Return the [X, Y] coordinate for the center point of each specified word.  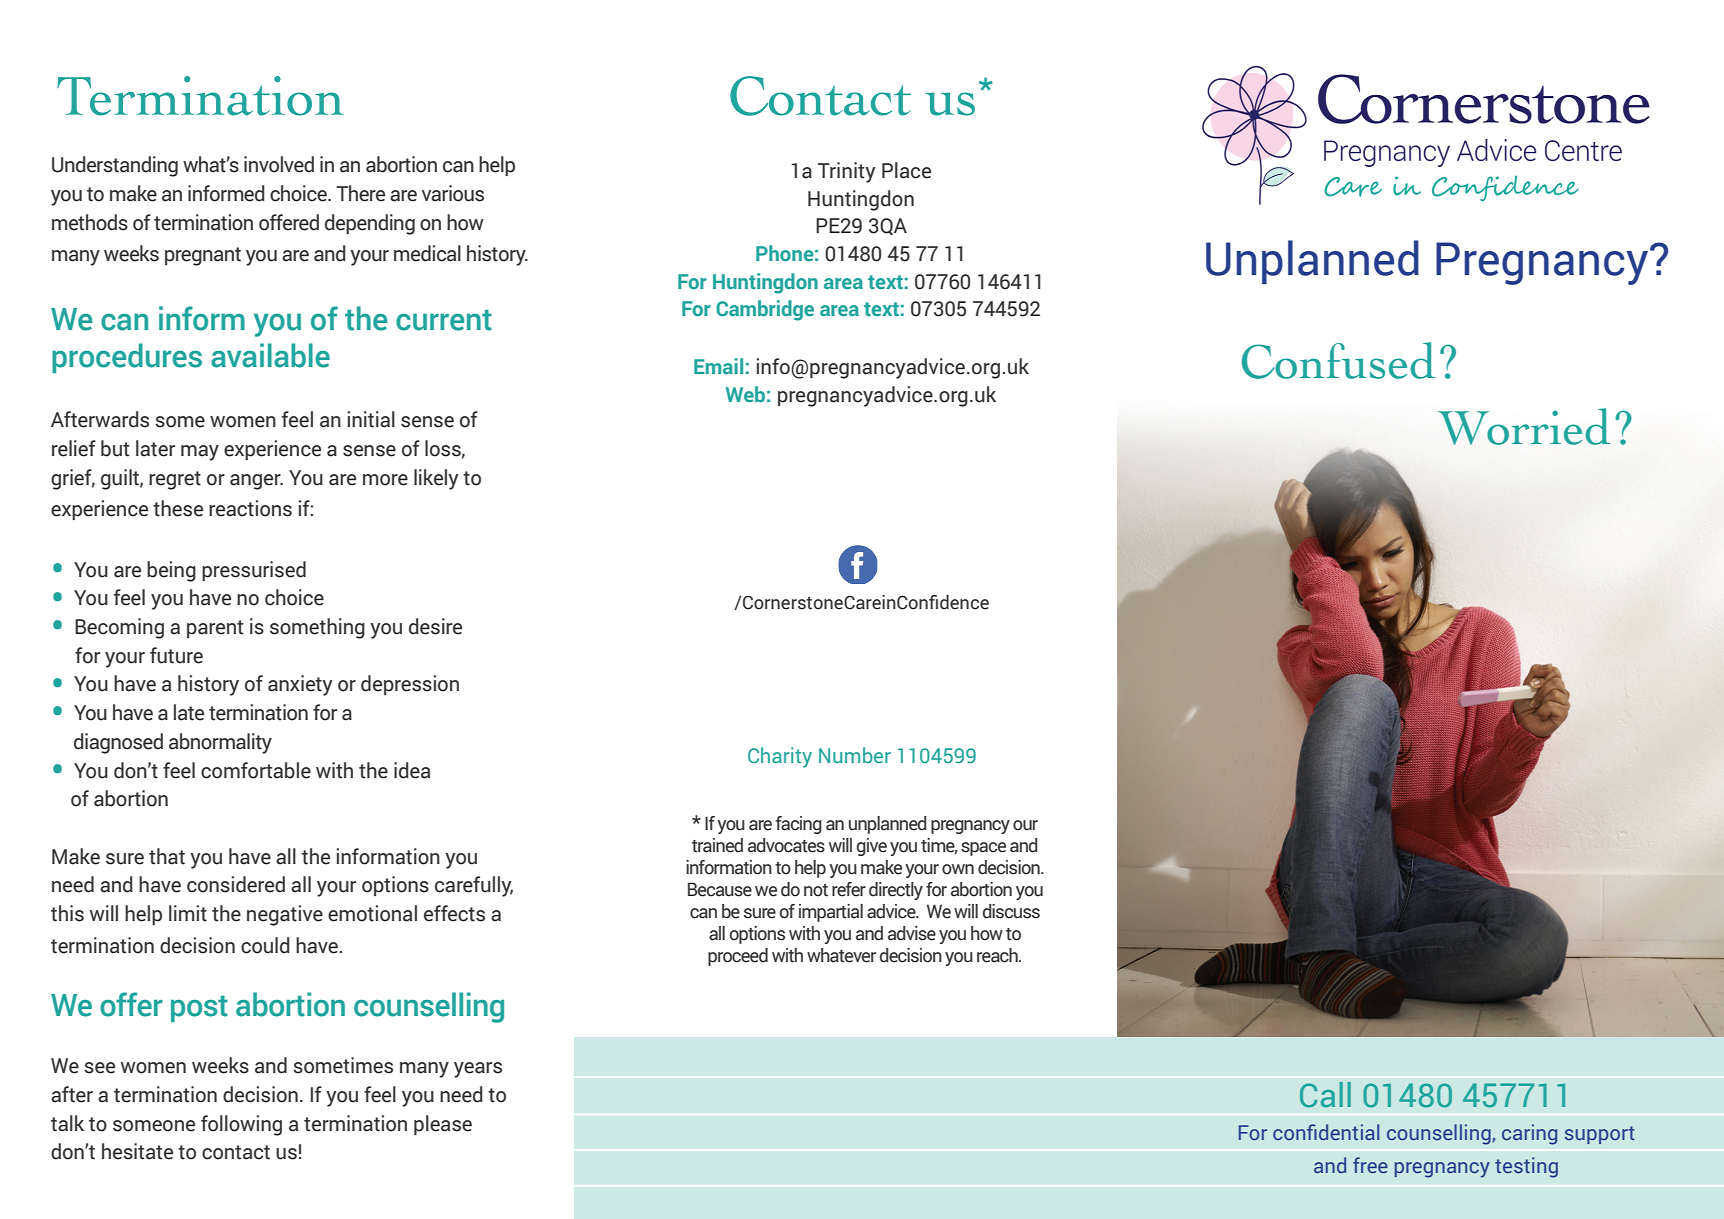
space [983, 849]
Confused [1338, 360]
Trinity [847, 172]
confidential [1326, 1132]
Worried [1524, 426]
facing [799, 825]
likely [436, 479]
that [167, 856]
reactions [250, 508]
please [443, 1125]
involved [279, 164]
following [241, 1125]
